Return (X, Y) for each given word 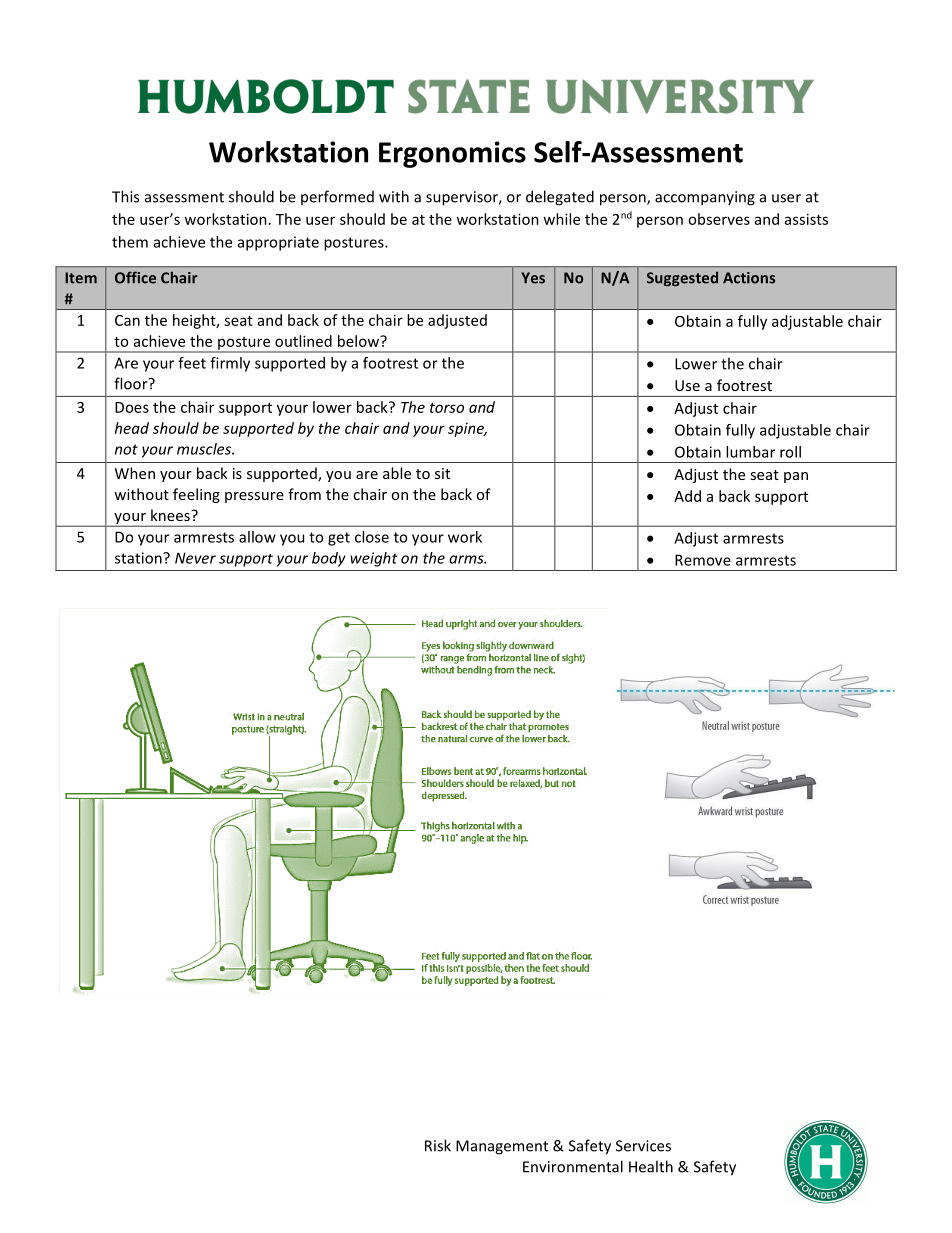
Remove (703, 560)
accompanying (705, 198)
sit (442, 473)
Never (195, 558)
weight (374, 559)
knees (171, 515)
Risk (438, 1145)
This (125, 196)
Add (687, 496)
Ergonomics (452, 154)
